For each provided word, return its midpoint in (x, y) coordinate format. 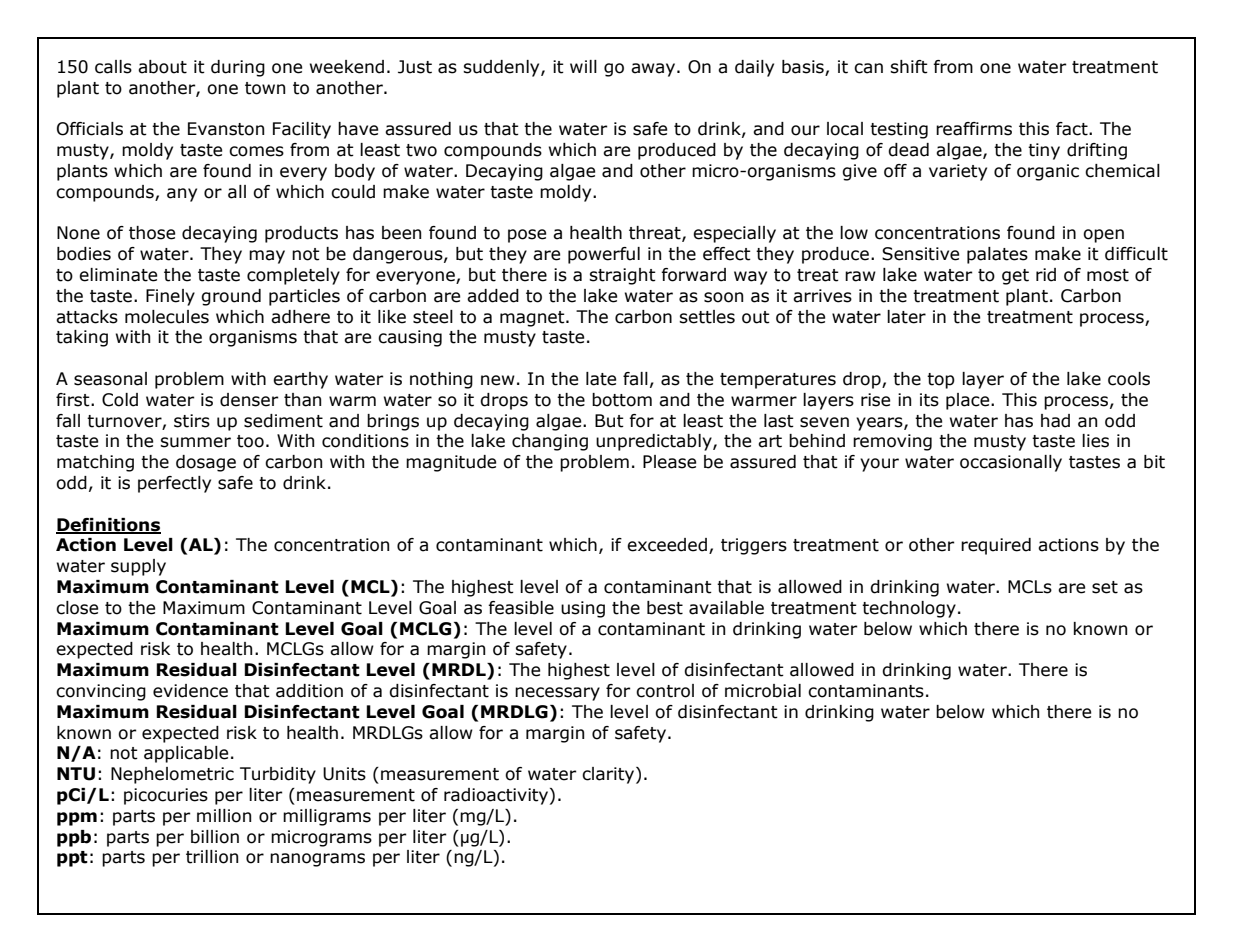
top (941, 381)
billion (215, 837)
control (665, 691)
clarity (609, 775)
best (665, 608)
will (583, 66)
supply (138, 567)
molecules (167, 317)
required (996, 546)
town (265, 88)
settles (707, 317)
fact (1073, 129)
